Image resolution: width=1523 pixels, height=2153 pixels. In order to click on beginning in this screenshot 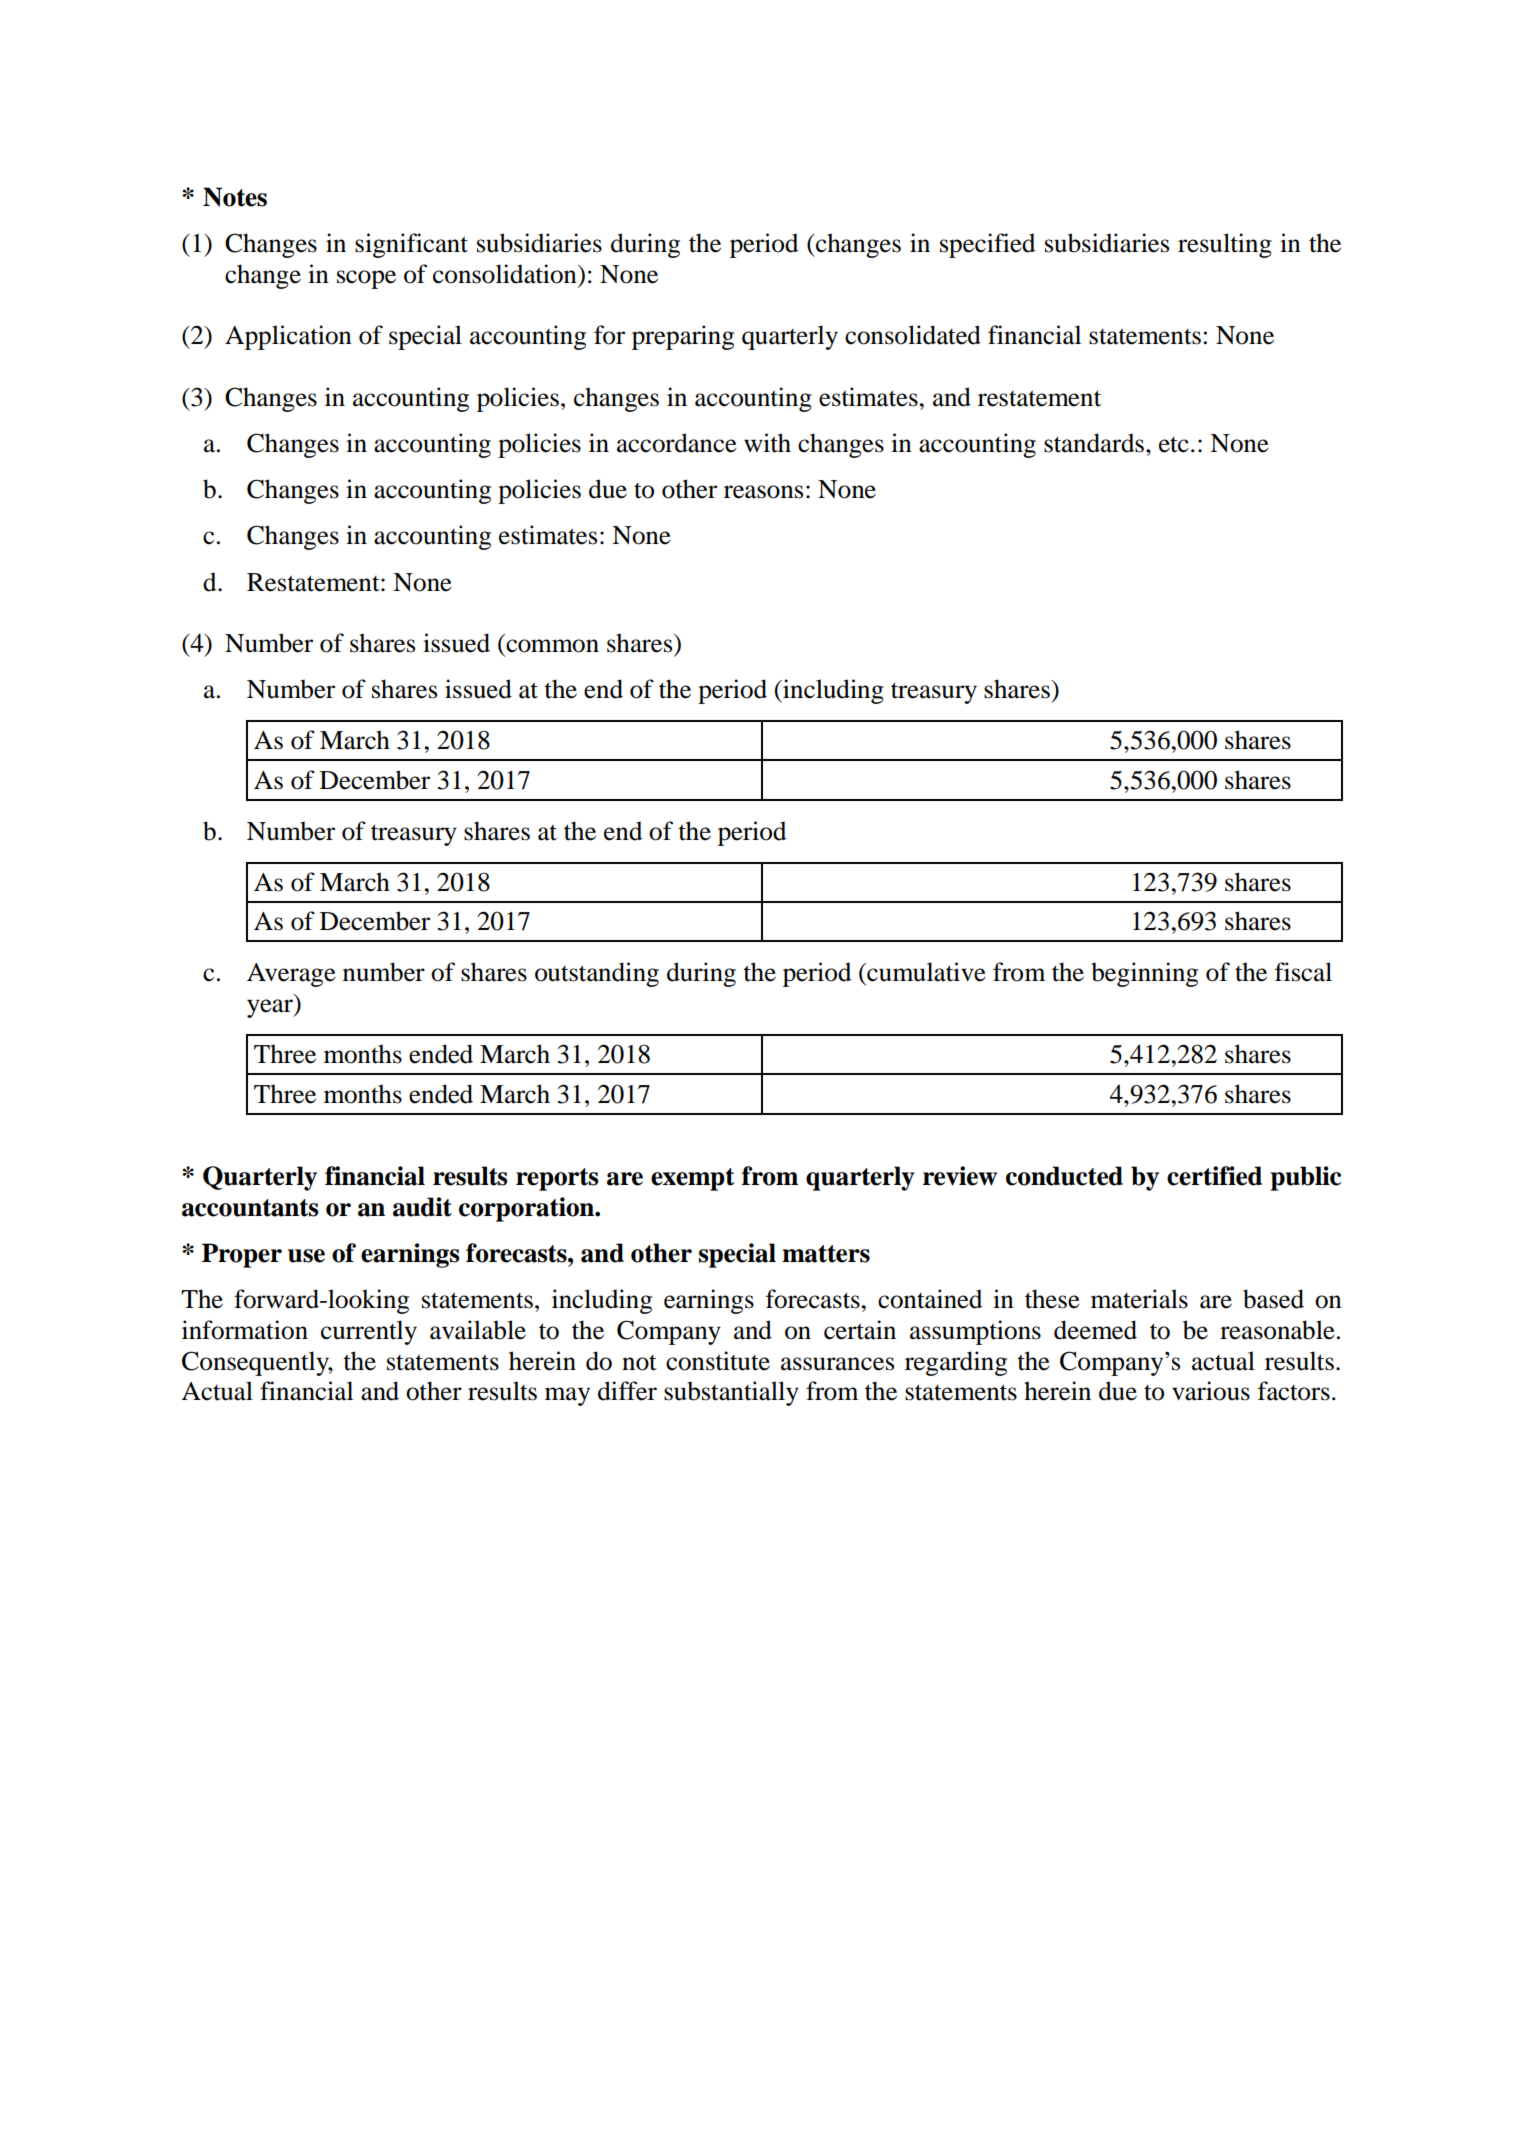, I will do `click(1144, 974)`.
